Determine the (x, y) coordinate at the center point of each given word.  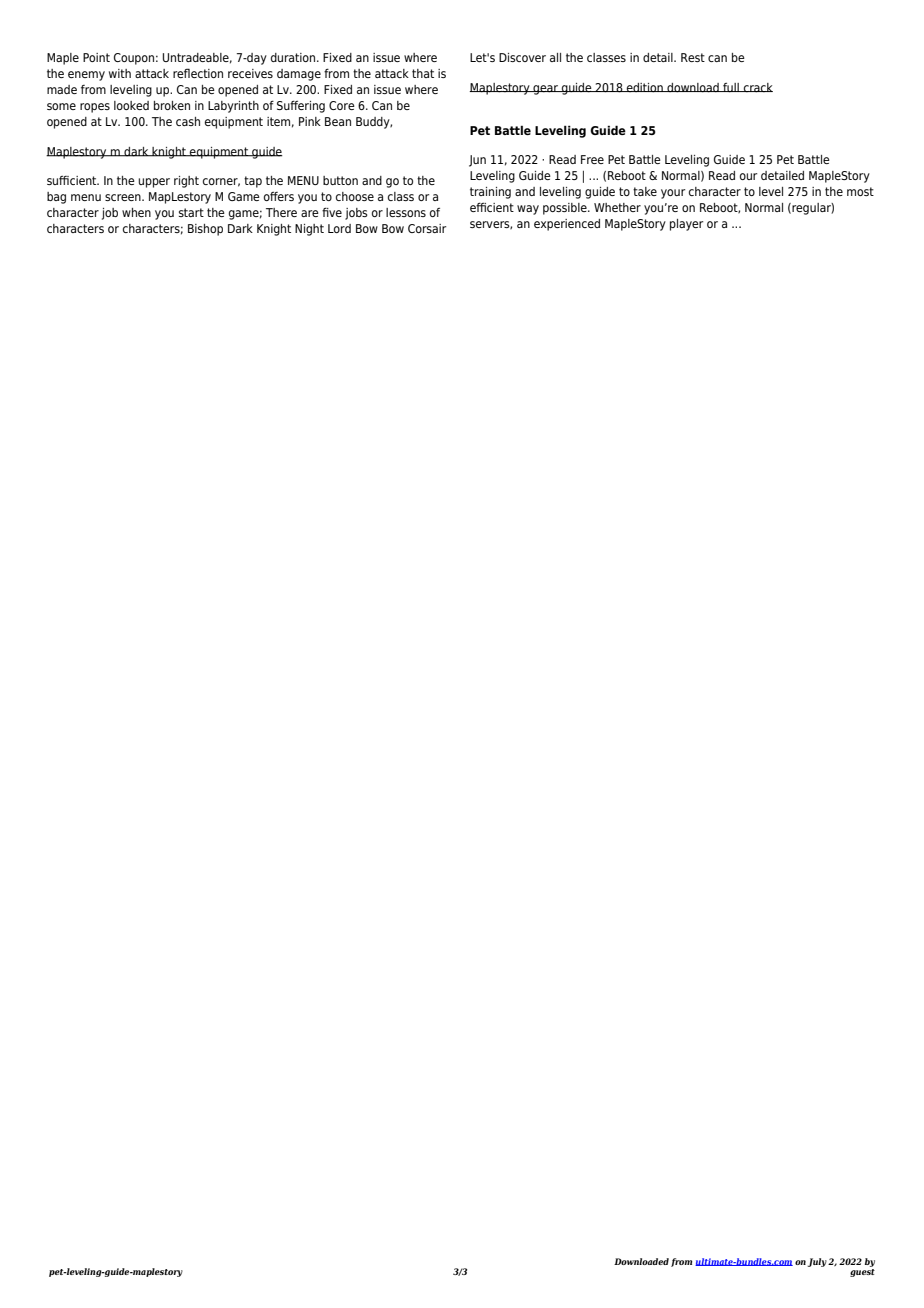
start (191, 212)
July (817, 1262)
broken (172, 105)
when (136, 212)
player (686, 225)
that (423, 73)
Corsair (427, 228)
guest (862, 1273)
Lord (339, 228)
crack (757, 88)
